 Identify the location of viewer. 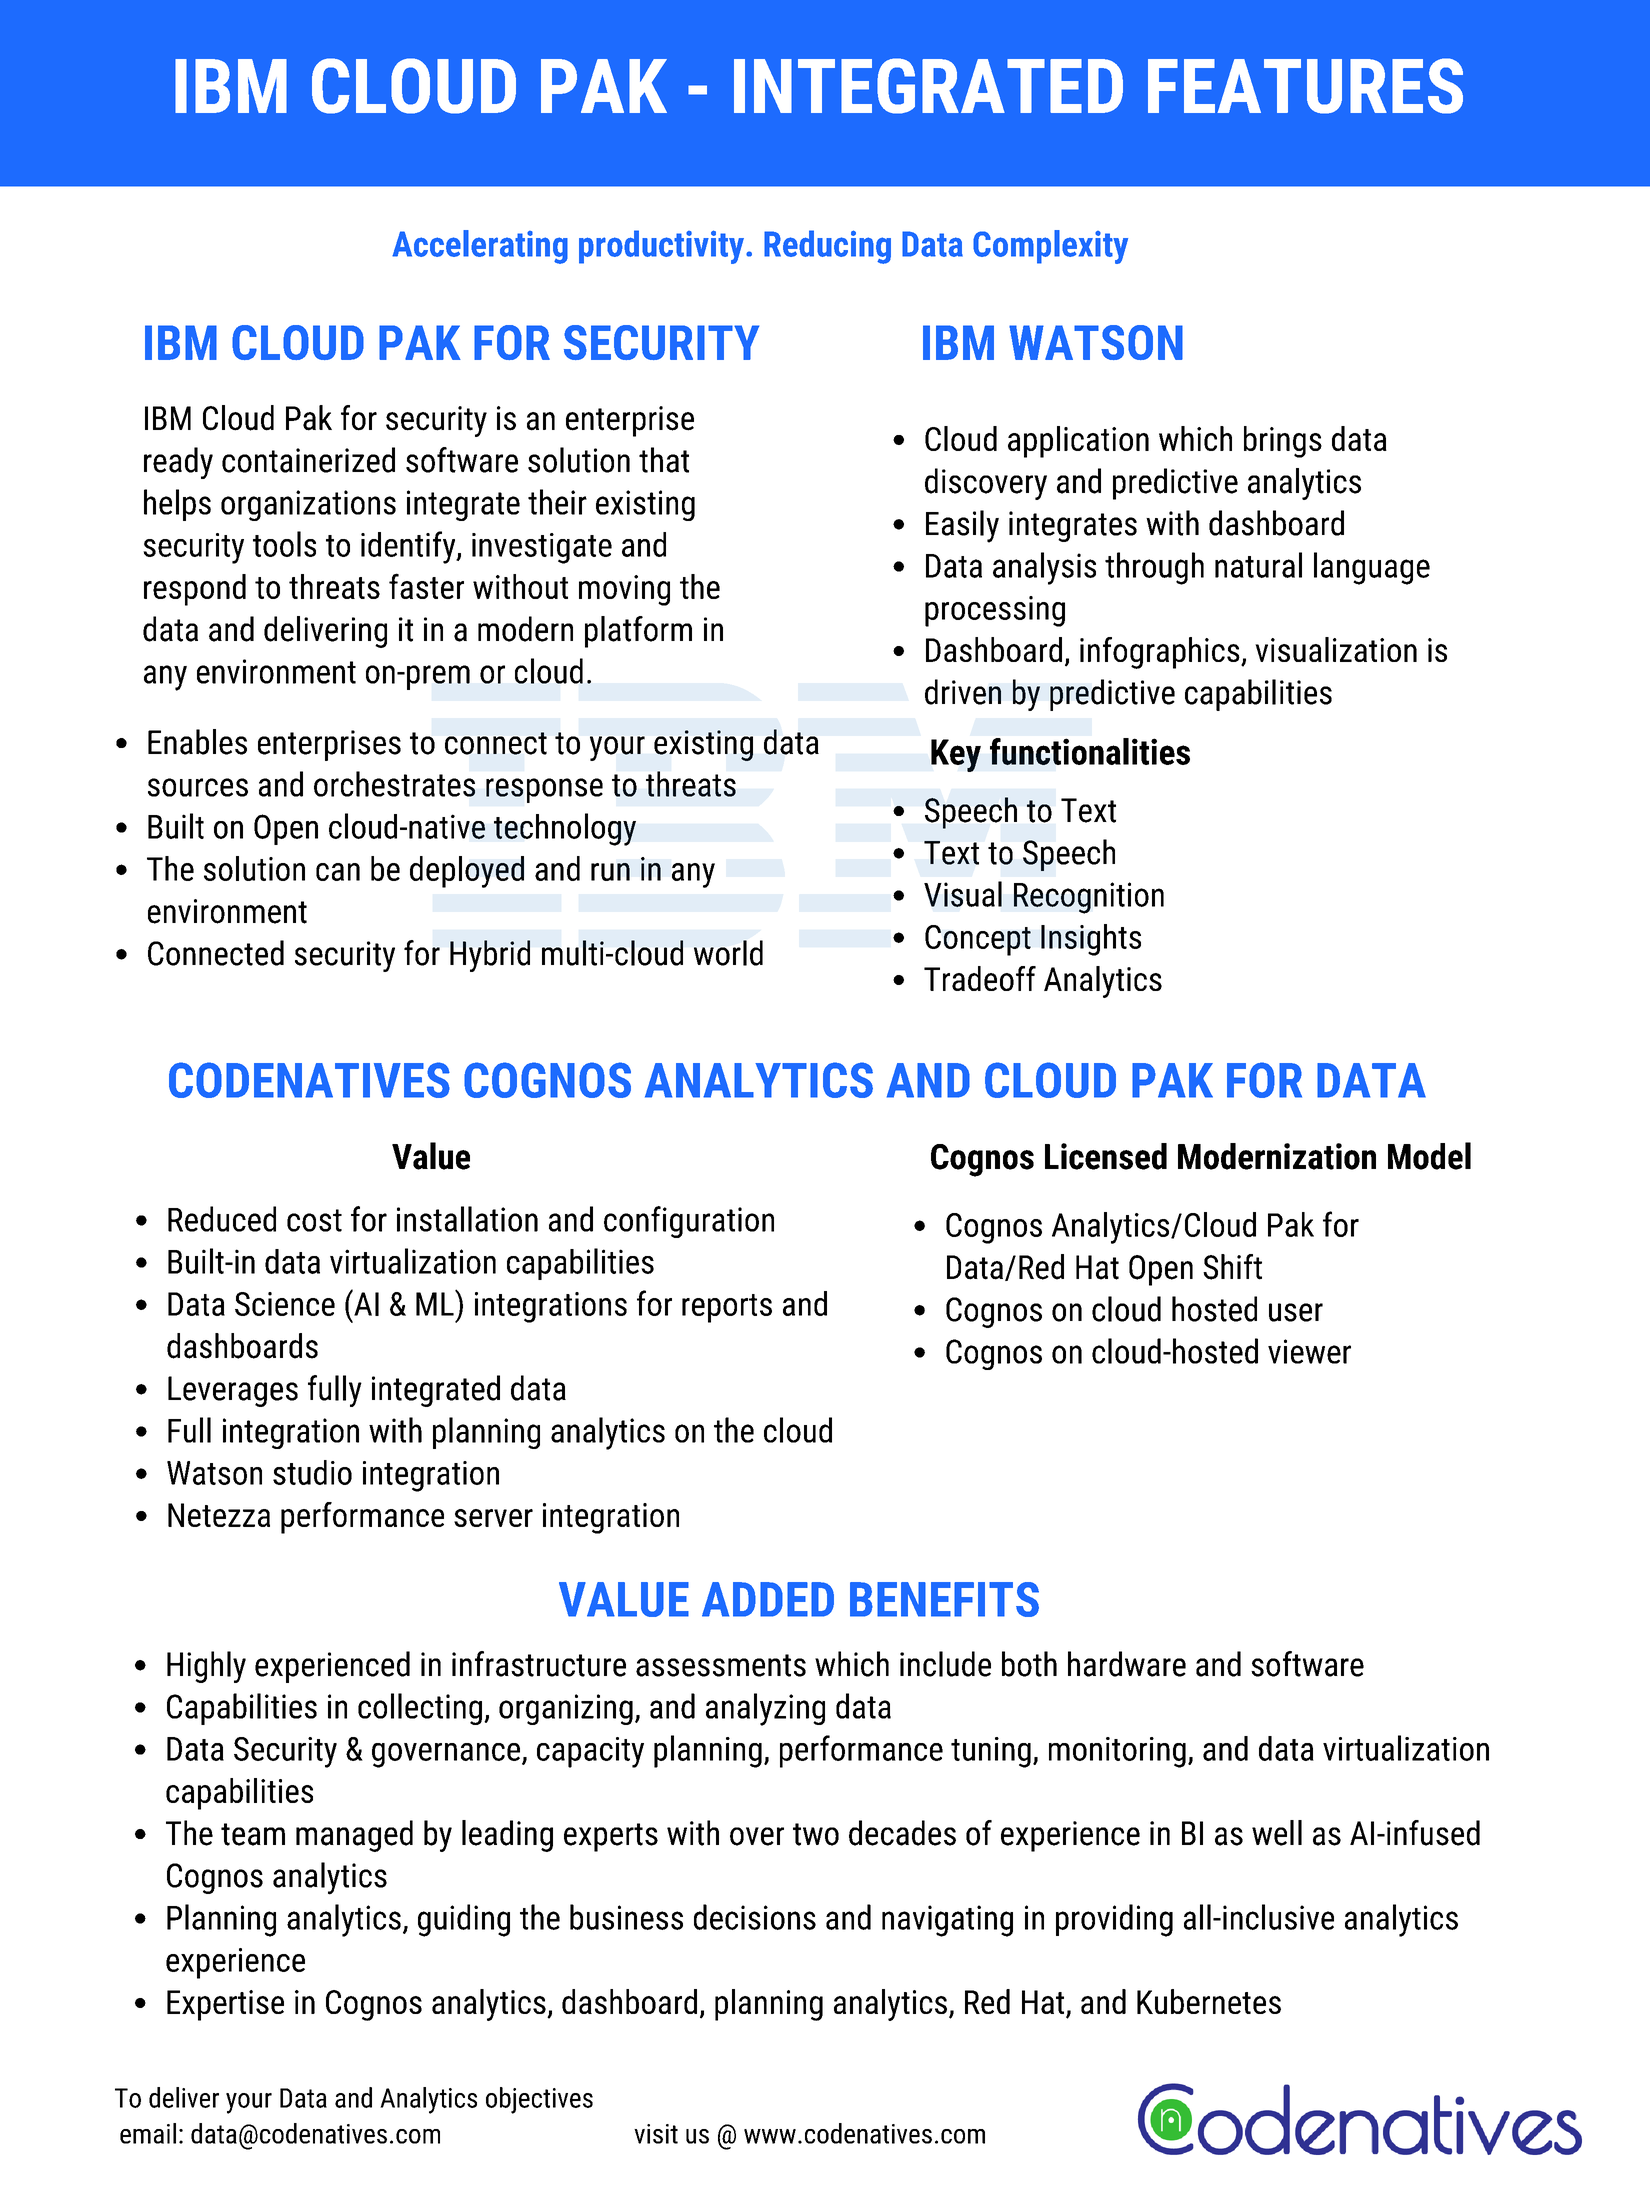
(1309, 1351).
